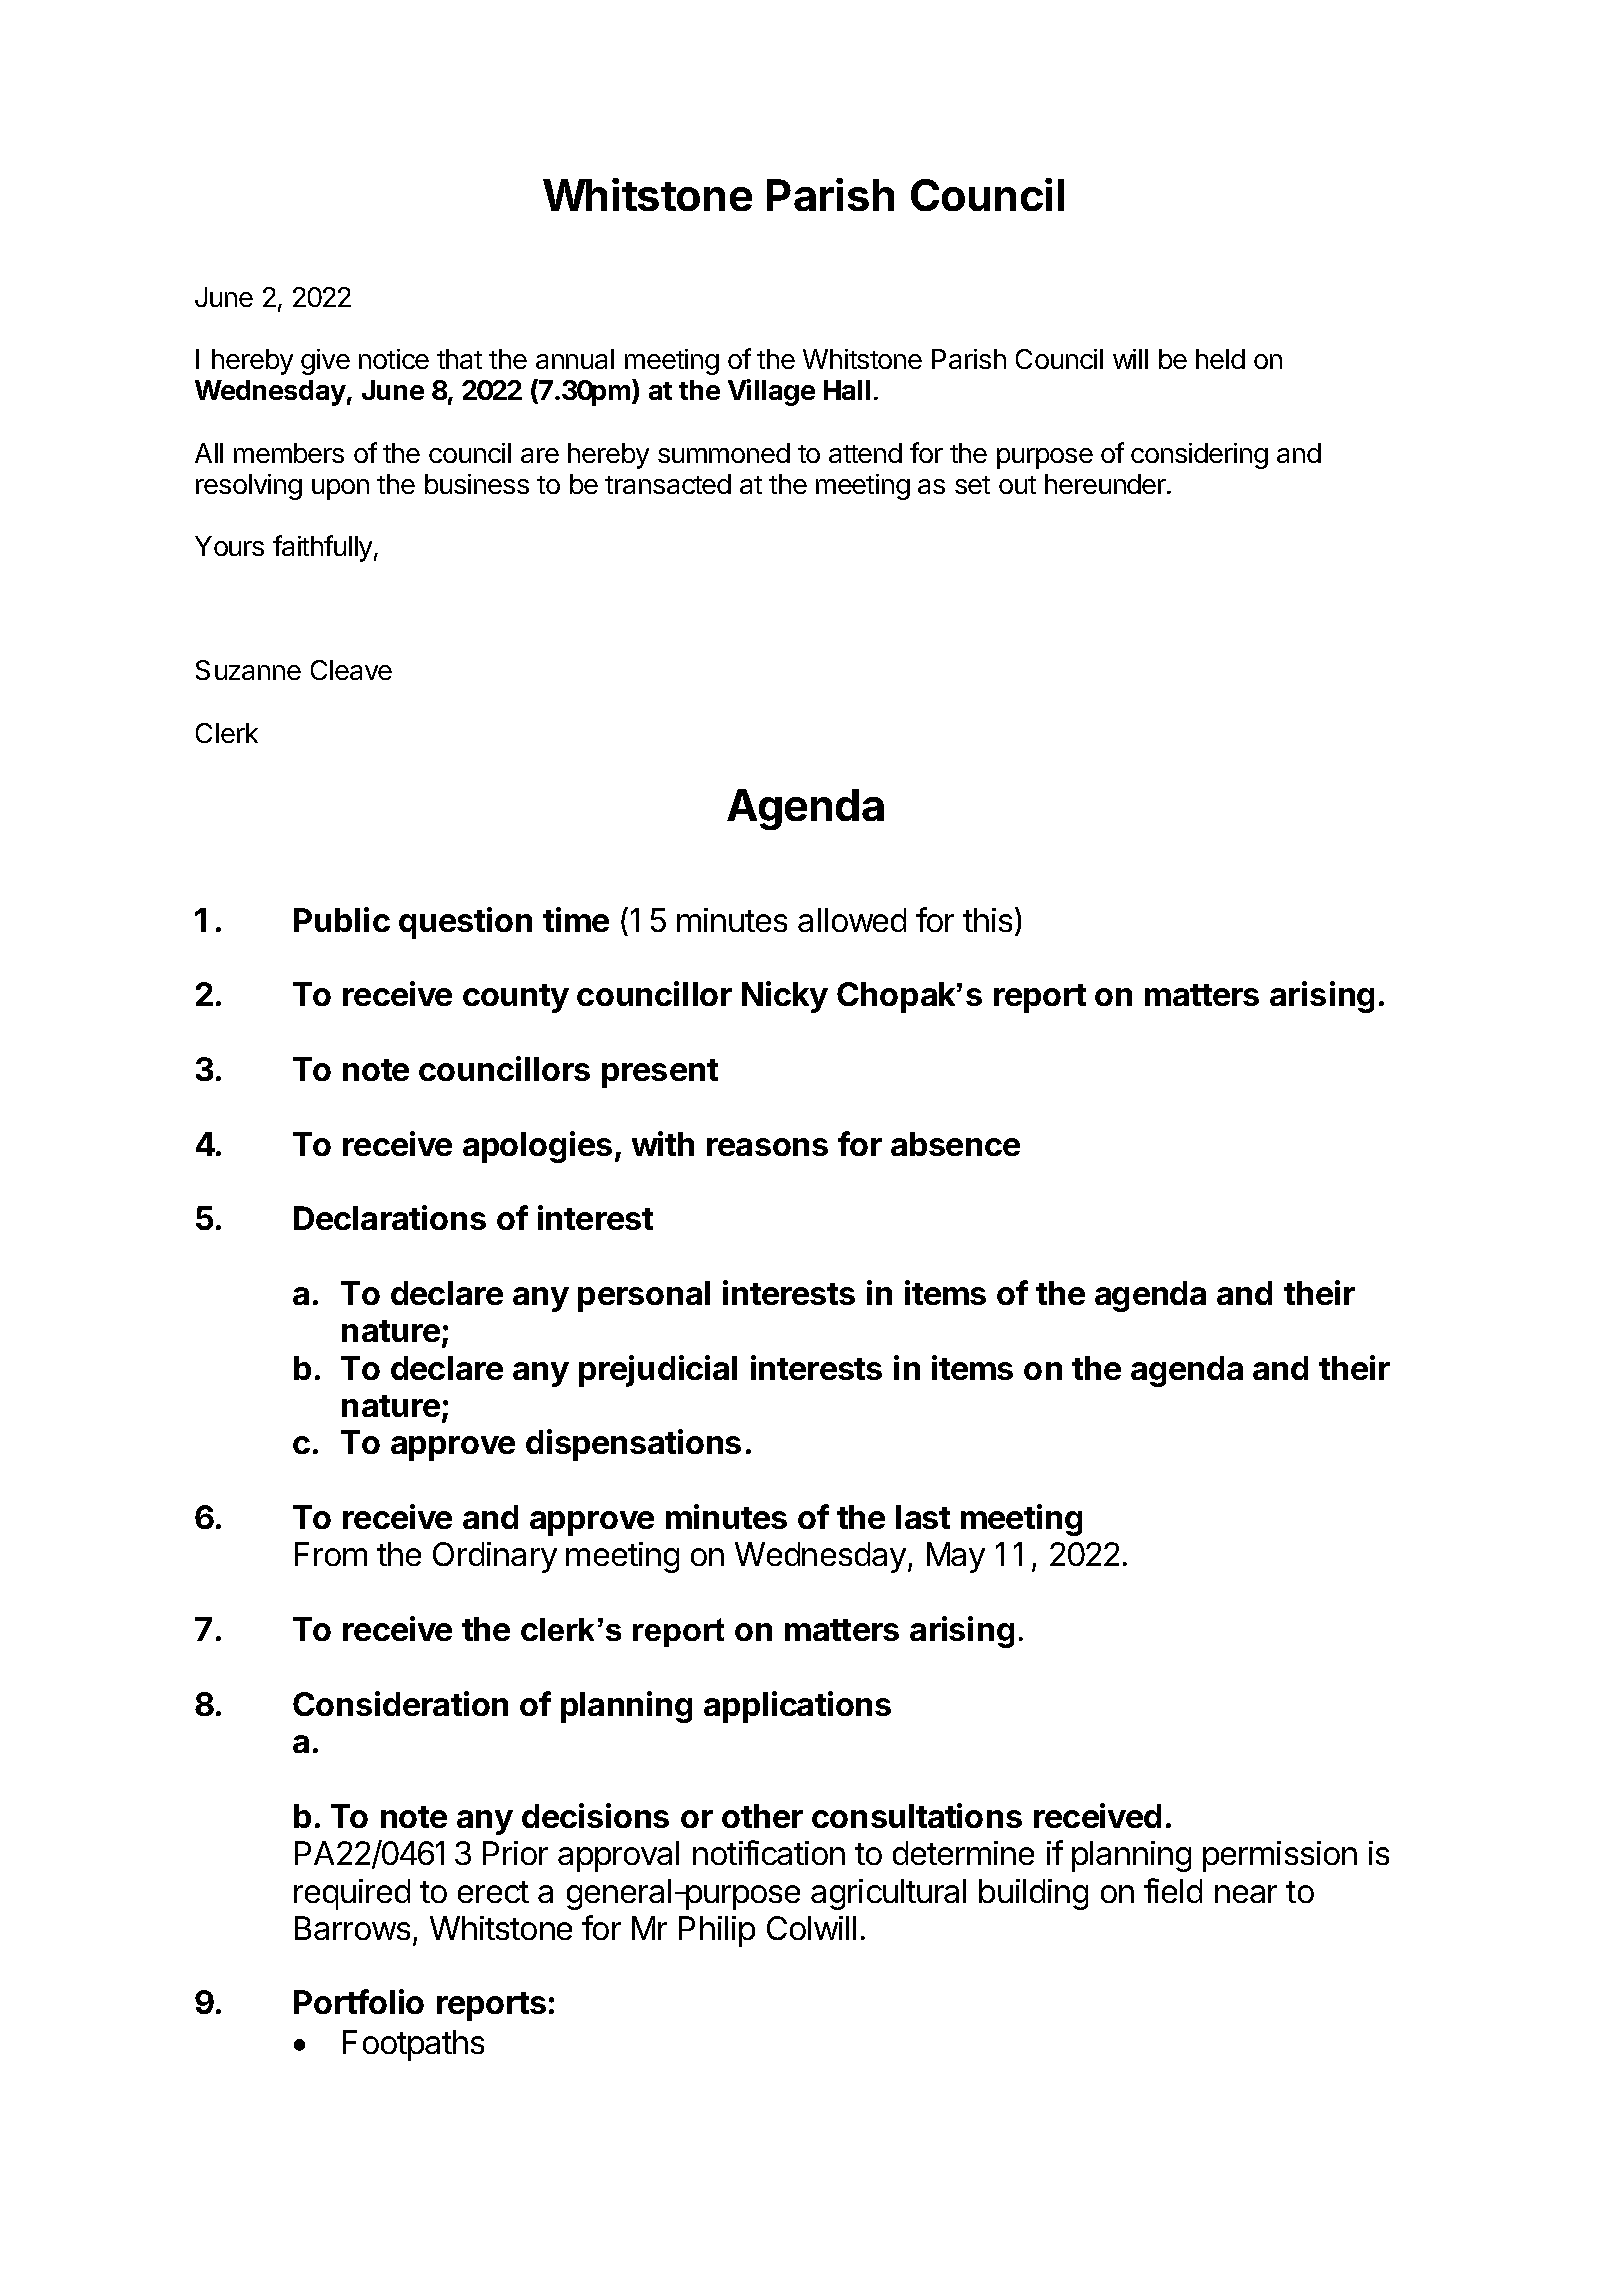 The width and height of the image is (1610, 2278). I want to click on Philip, so click(717, 1931).
